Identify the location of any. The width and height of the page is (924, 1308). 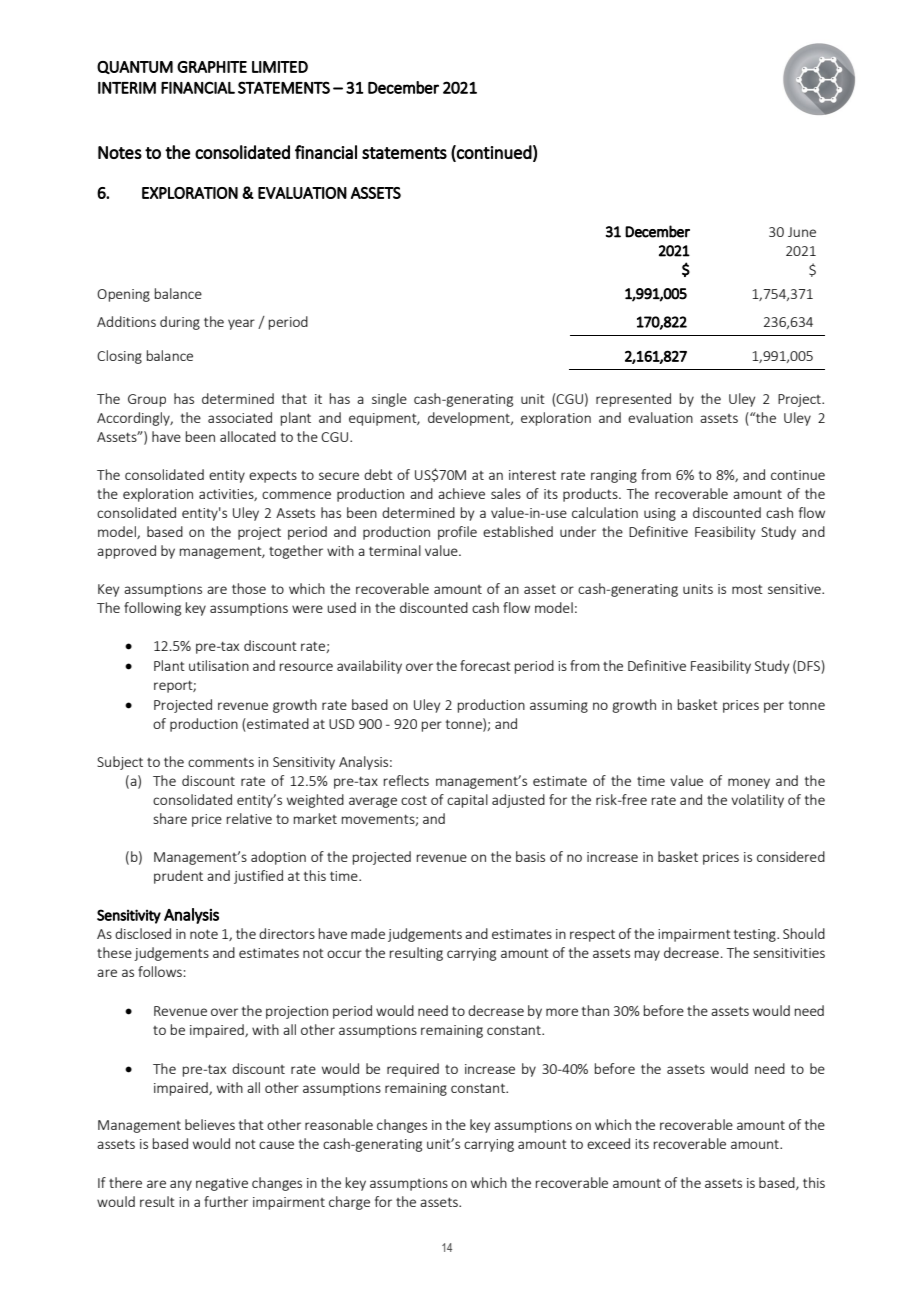
(181, 1185).
